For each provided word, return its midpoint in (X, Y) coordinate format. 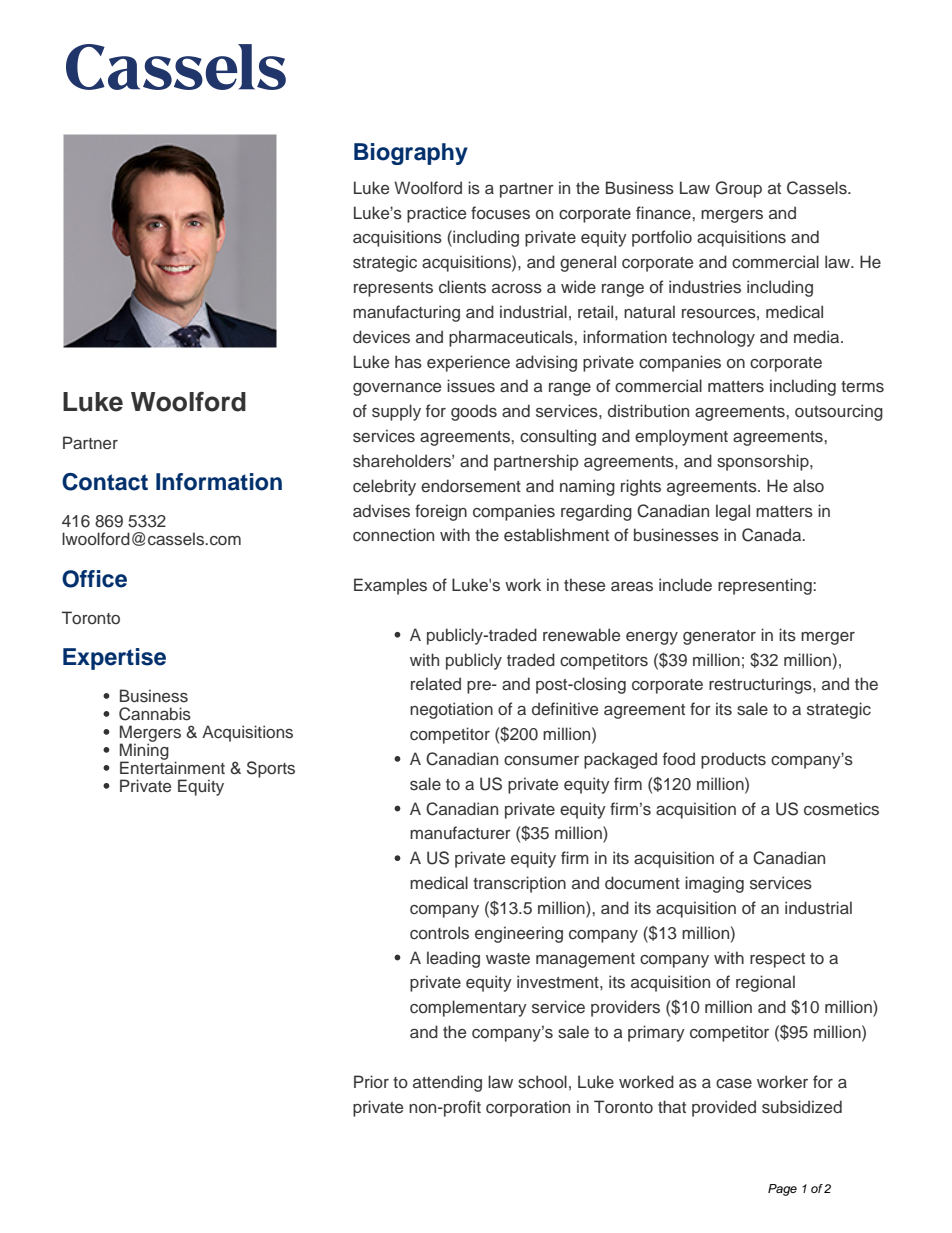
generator (719, 637)
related (436, 683)
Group (738, 189)
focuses (500, 213)
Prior (371, 1081)
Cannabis (155, 714)
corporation (528, 1108)
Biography (411, 154)
